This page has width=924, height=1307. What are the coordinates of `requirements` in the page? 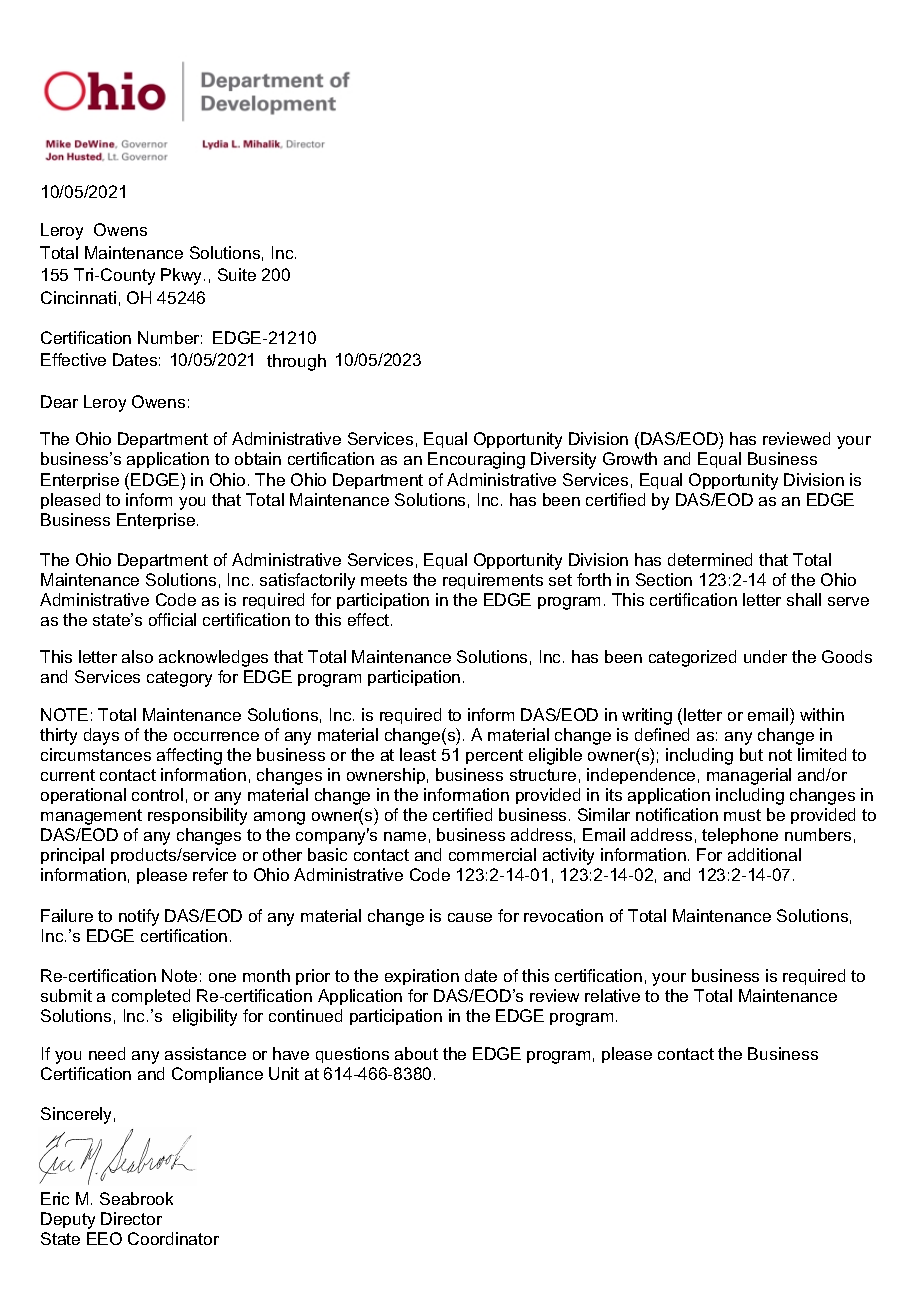 It's located at (493, 581).
